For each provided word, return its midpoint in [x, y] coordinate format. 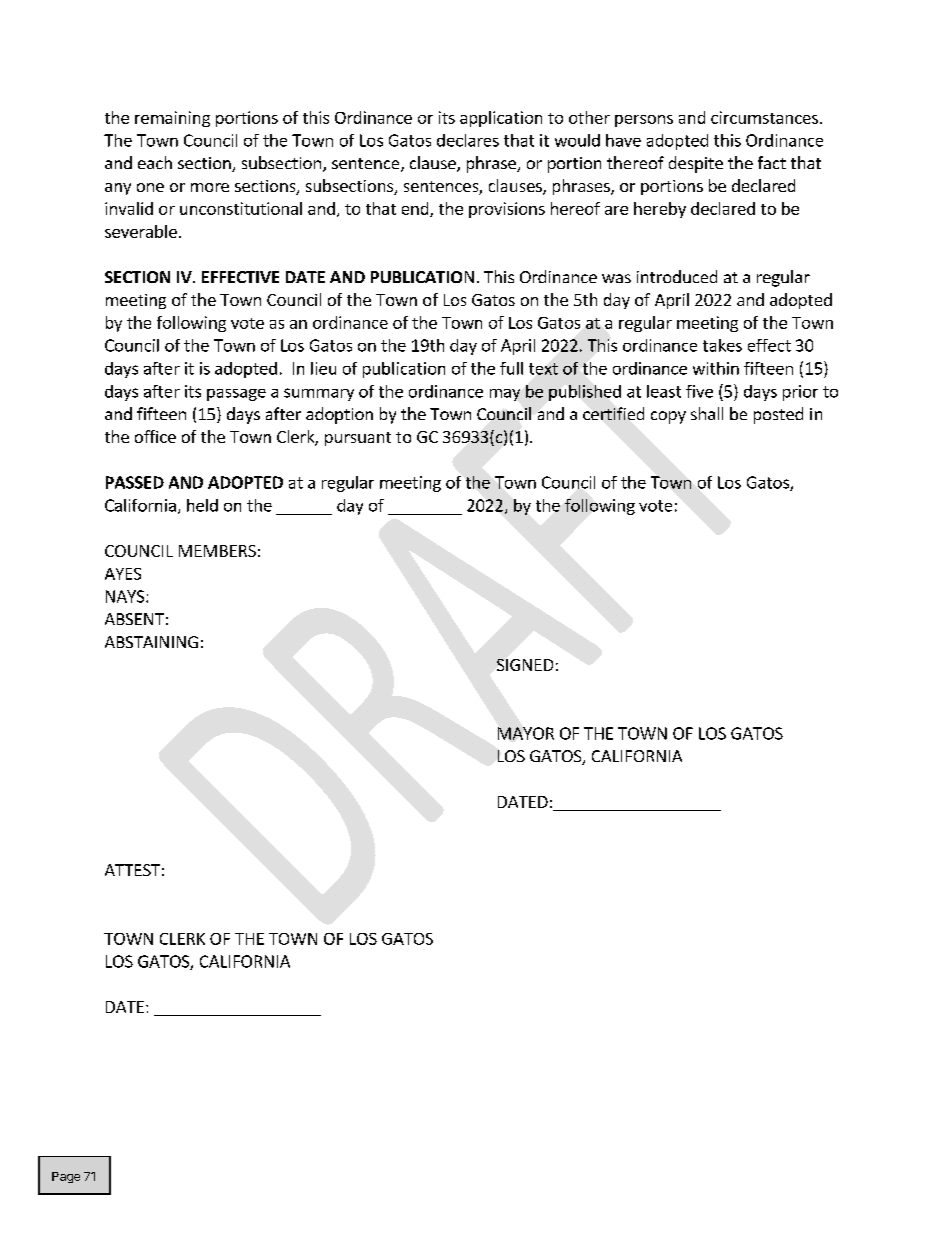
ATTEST [132, 870]
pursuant [358, 439]
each [155, 162]
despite [696, 164]
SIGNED [525, 665]
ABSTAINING [151, 642]
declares [468, 140]
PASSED [135, 482]
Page [66, 1177]
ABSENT [134, 619]
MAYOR [526, 733]
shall [707, 413]
